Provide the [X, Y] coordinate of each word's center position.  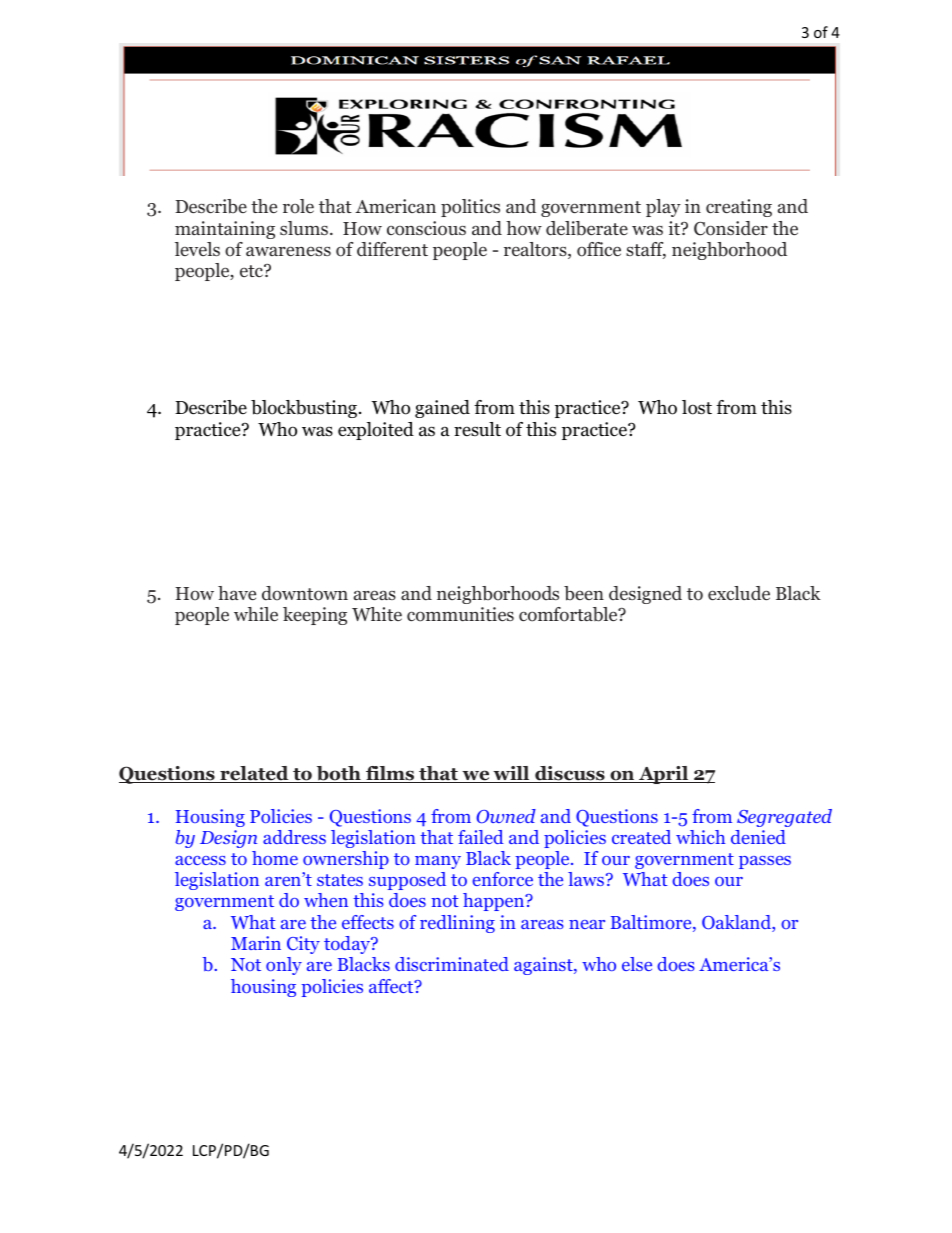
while [256, 614]
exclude [739, 593]
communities [460, 614]
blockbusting [304, 409]
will [511, 774]
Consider [731, 228]
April [664, 775]
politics [470, 208]
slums [304, 228]
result [477, 429]
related [254, 774]
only [284, 966]
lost [697, 407]
